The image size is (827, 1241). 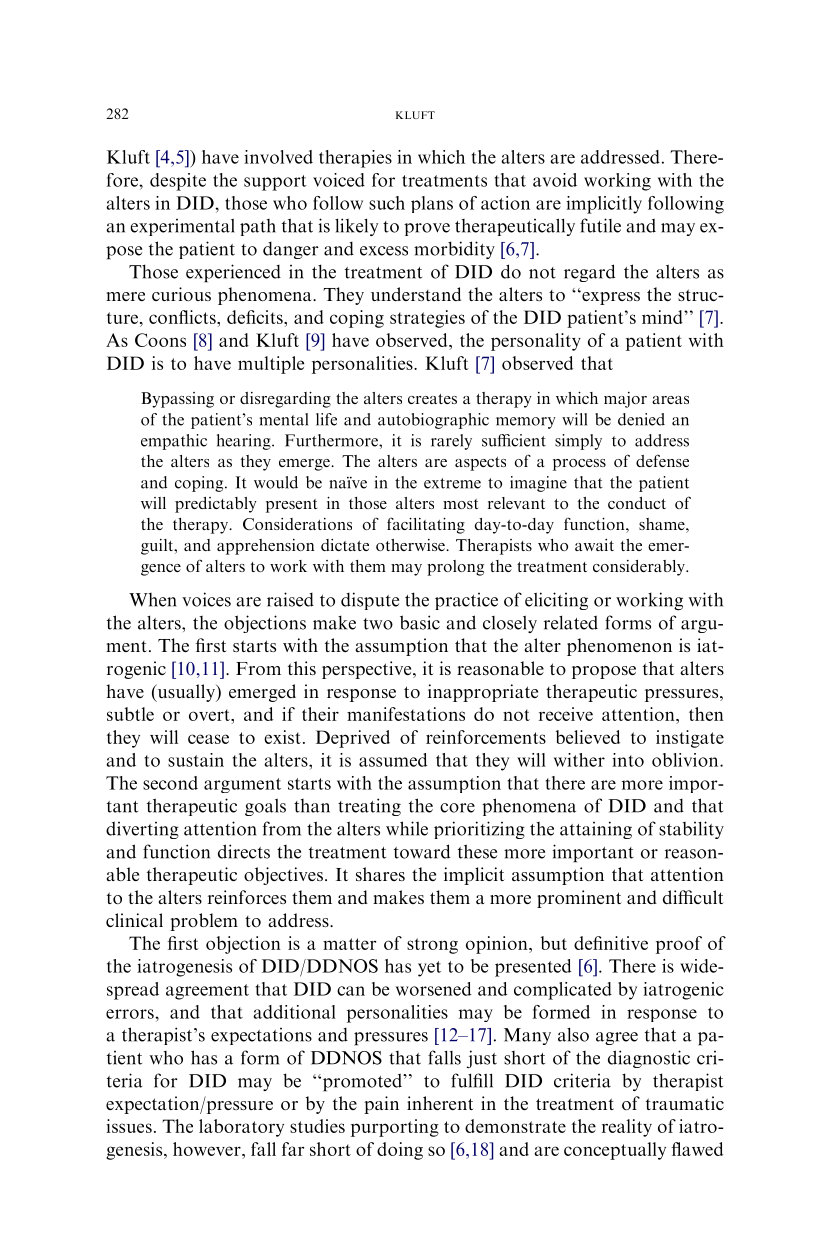 I want to click on futile, so click(x=600, y=225).
